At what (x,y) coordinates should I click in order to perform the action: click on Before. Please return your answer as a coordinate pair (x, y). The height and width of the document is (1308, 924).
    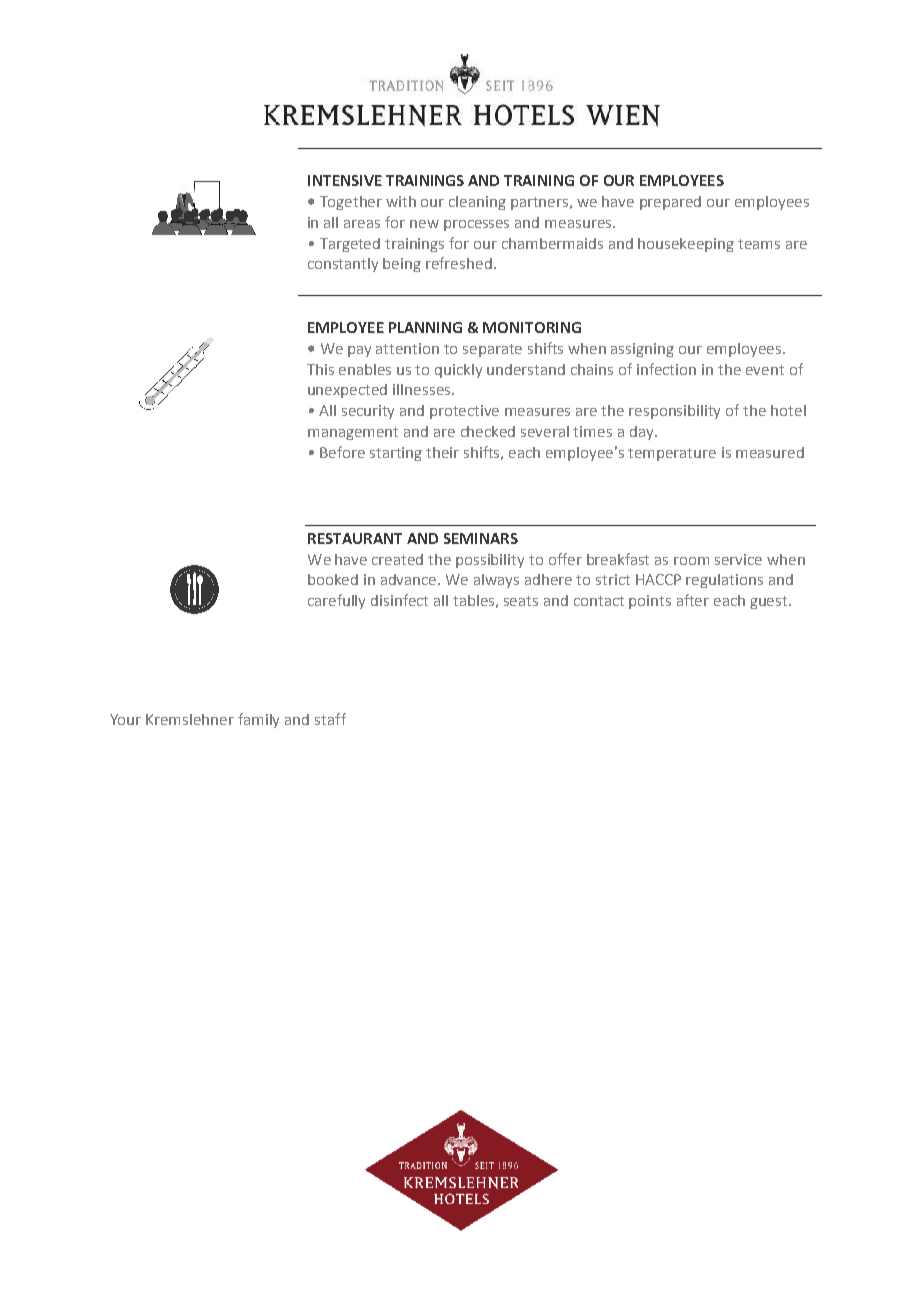
    Looking at the image, I should click on (342, 452).
